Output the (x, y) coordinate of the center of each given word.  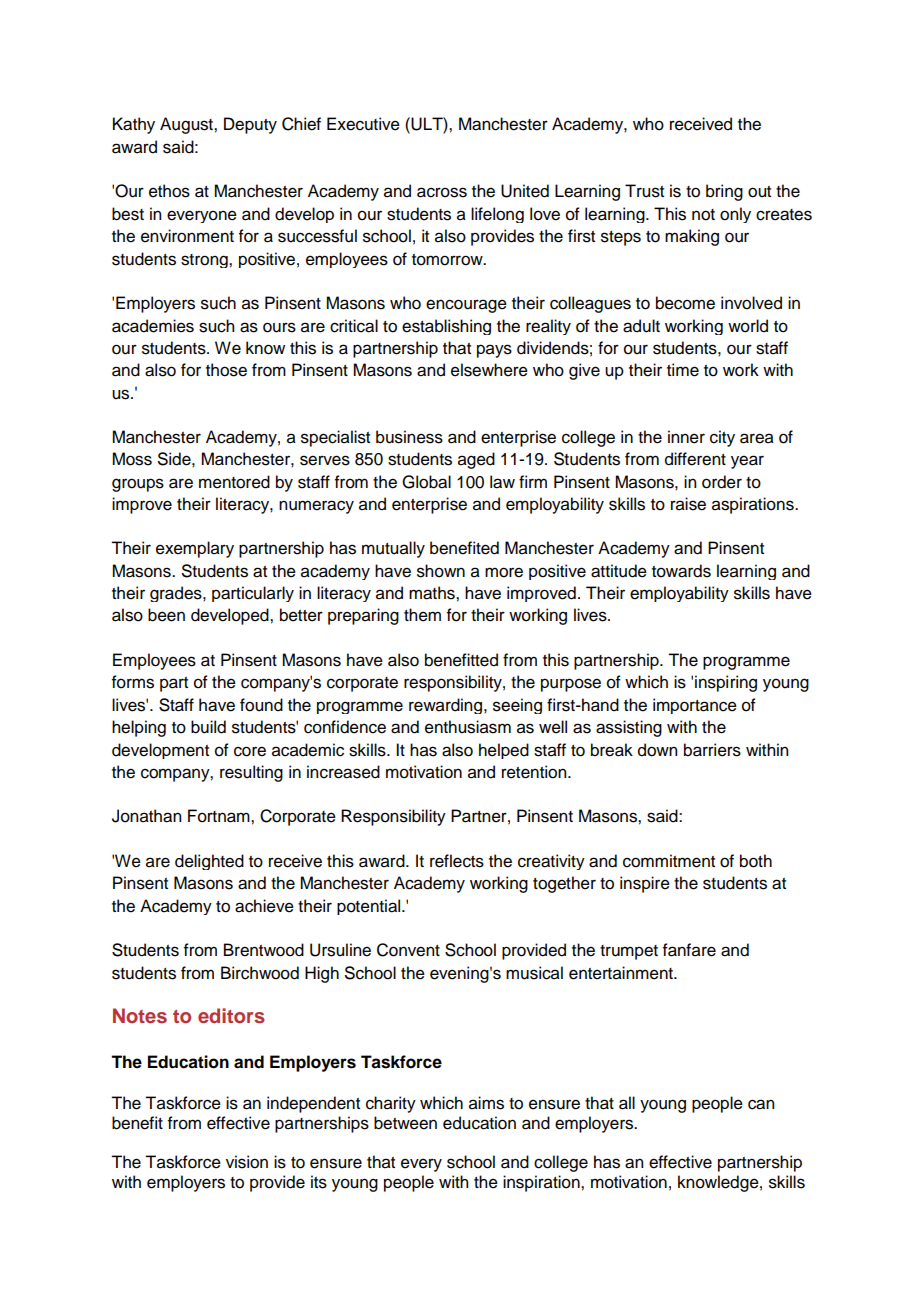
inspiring (726, 683)
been (166, 615)
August (187, 125)
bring (724, 192)
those (226, 370)
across (442, 192)
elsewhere (489, 370)
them (422, 615)
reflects (457, 861)
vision (247, 1162)
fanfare (689, 950)
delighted (209, 862)
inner (686, 437)
